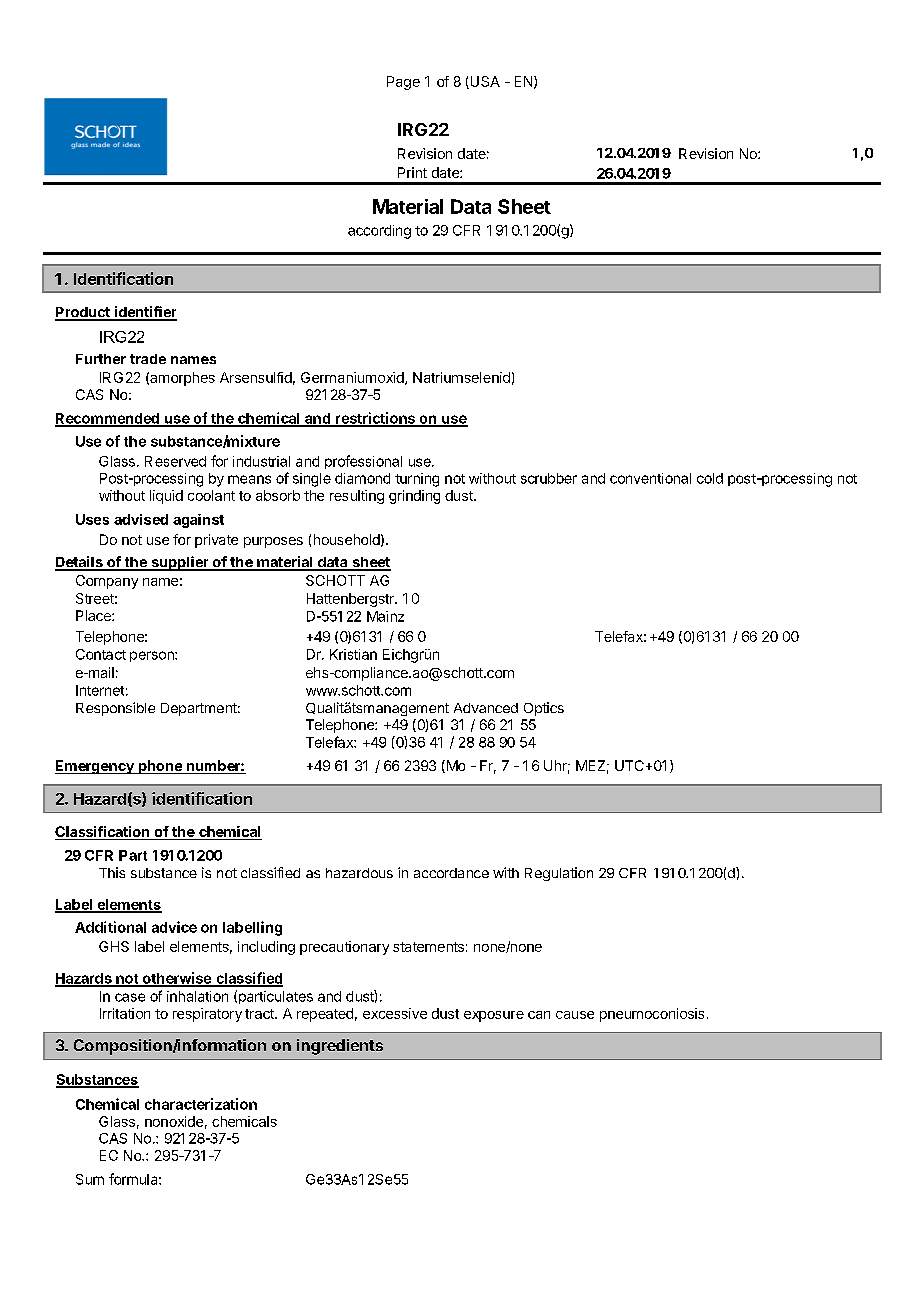 Image resolution: width=924 pixels, height=1308 pixels. What do you see at coordinates (484, 82) in the page?
I see `USA` at bounding box center [484, 82].
